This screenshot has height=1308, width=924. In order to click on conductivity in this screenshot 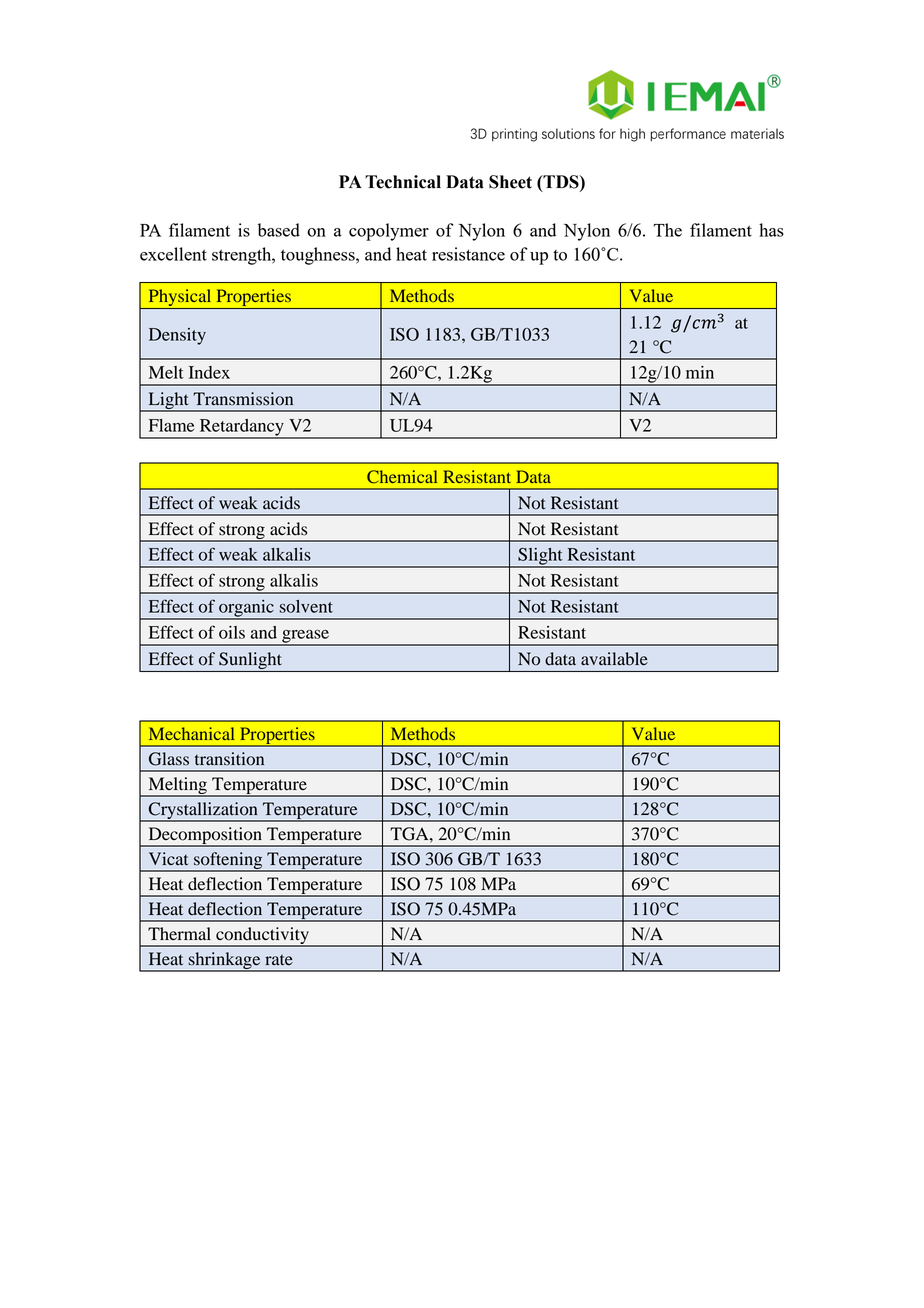, I will do `click(262, 937)`.
